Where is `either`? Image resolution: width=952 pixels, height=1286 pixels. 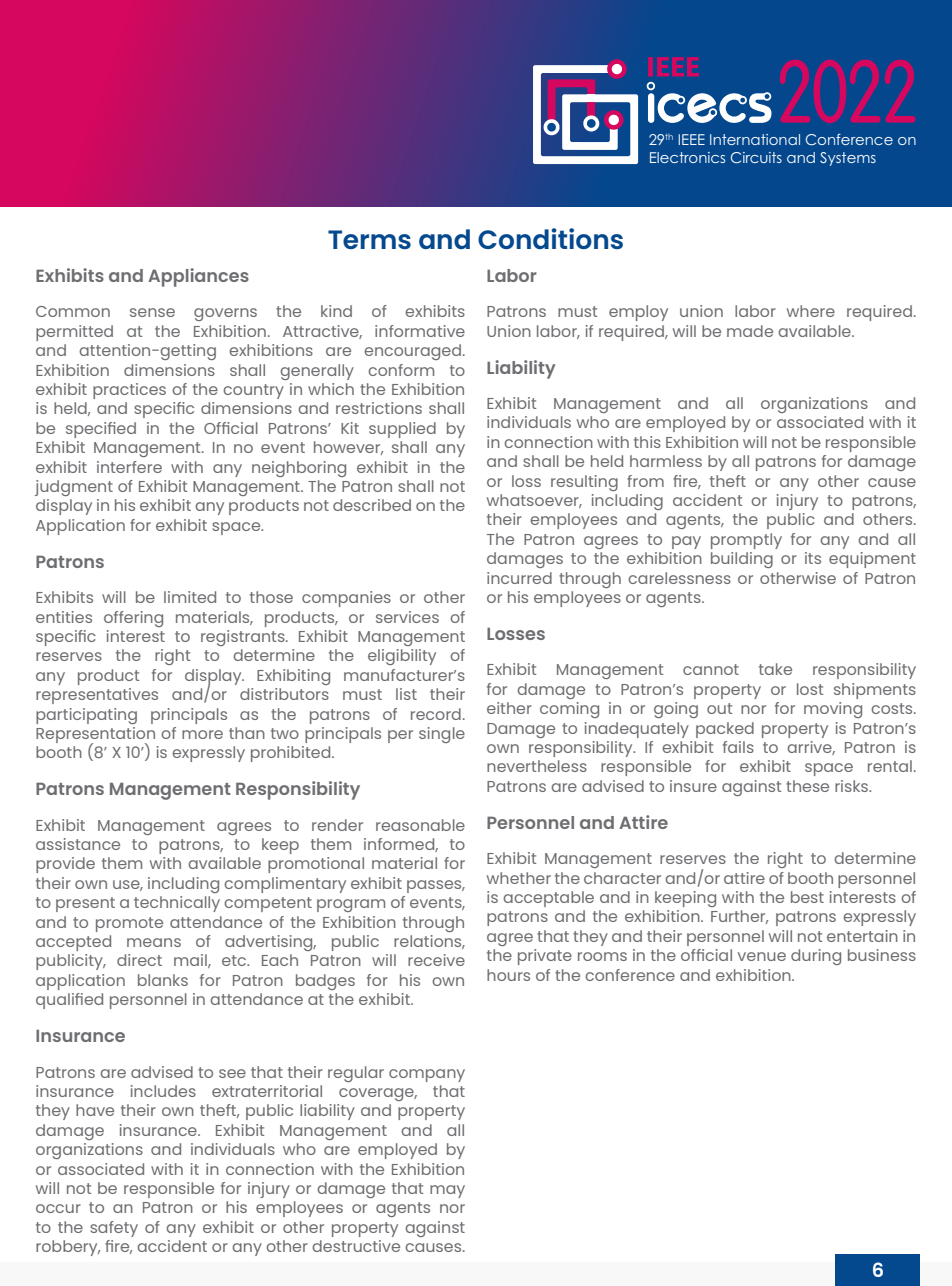 either is located at coordinates (509, 708).
